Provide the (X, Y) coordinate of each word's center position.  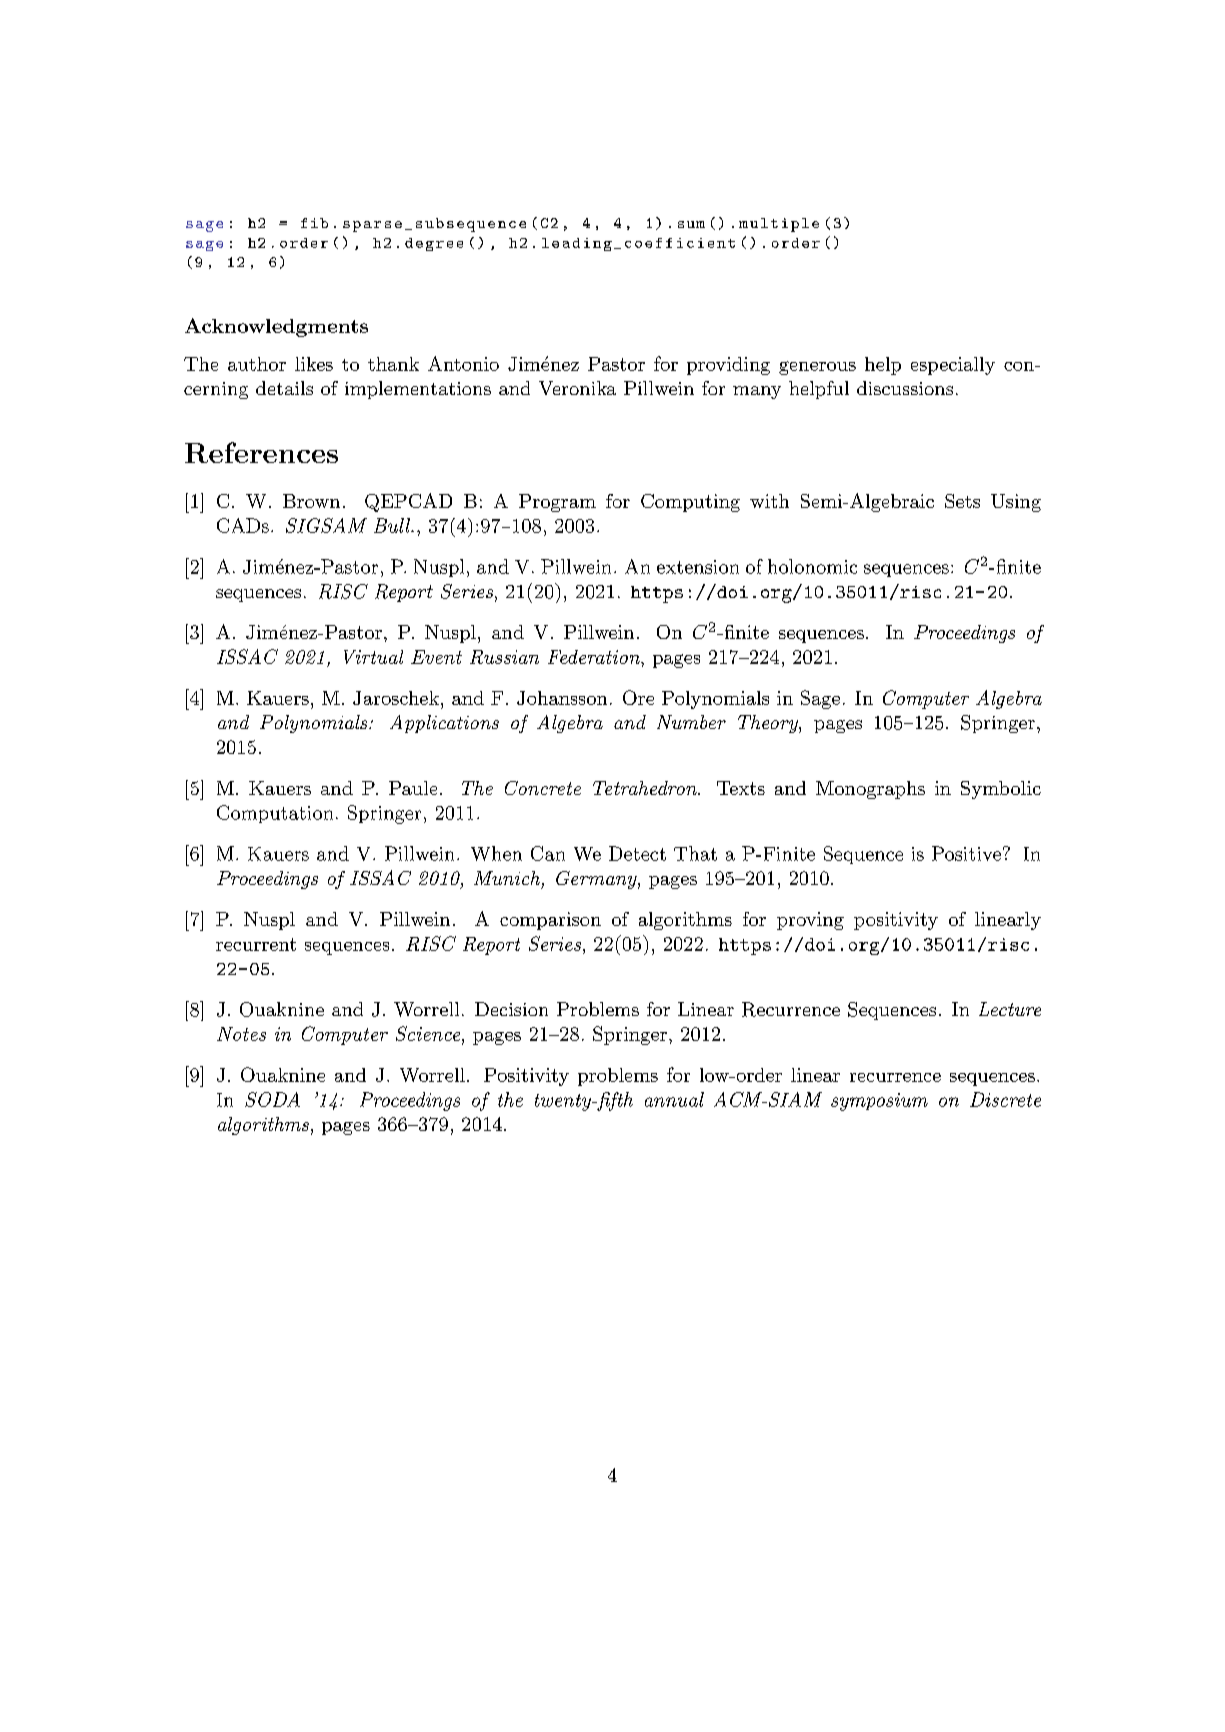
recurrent (256, 944)
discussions (905, 388)
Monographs (870, 790)
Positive (966, 853)
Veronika (577, 388)
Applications (444, 724)
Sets (962, 501)
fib (314, 223)
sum (691, 224)
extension (698, 567)
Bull (393, 525)
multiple (779, 225)
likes (314, 364)
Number (691, 722)
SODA (272, 1099)
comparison (550, 921)
